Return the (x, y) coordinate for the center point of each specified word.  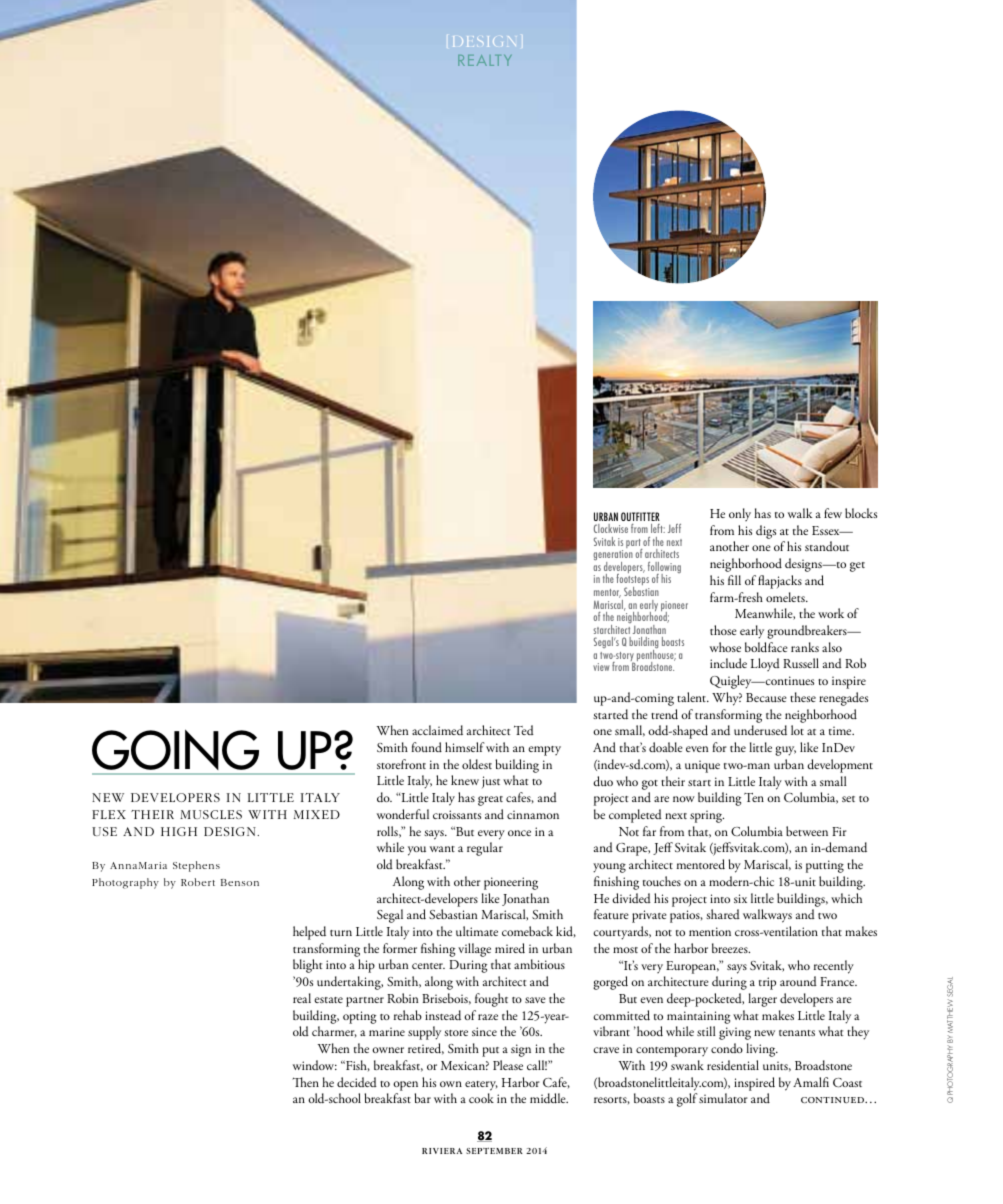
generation (613, 557)
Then (305, 1082)
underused (760, 730)
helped (309, 933)
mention (710, 931)
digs (766, 532)
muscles (211, 814)
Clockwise (611, 528)
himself (465, 747)
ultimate (477, 931)
